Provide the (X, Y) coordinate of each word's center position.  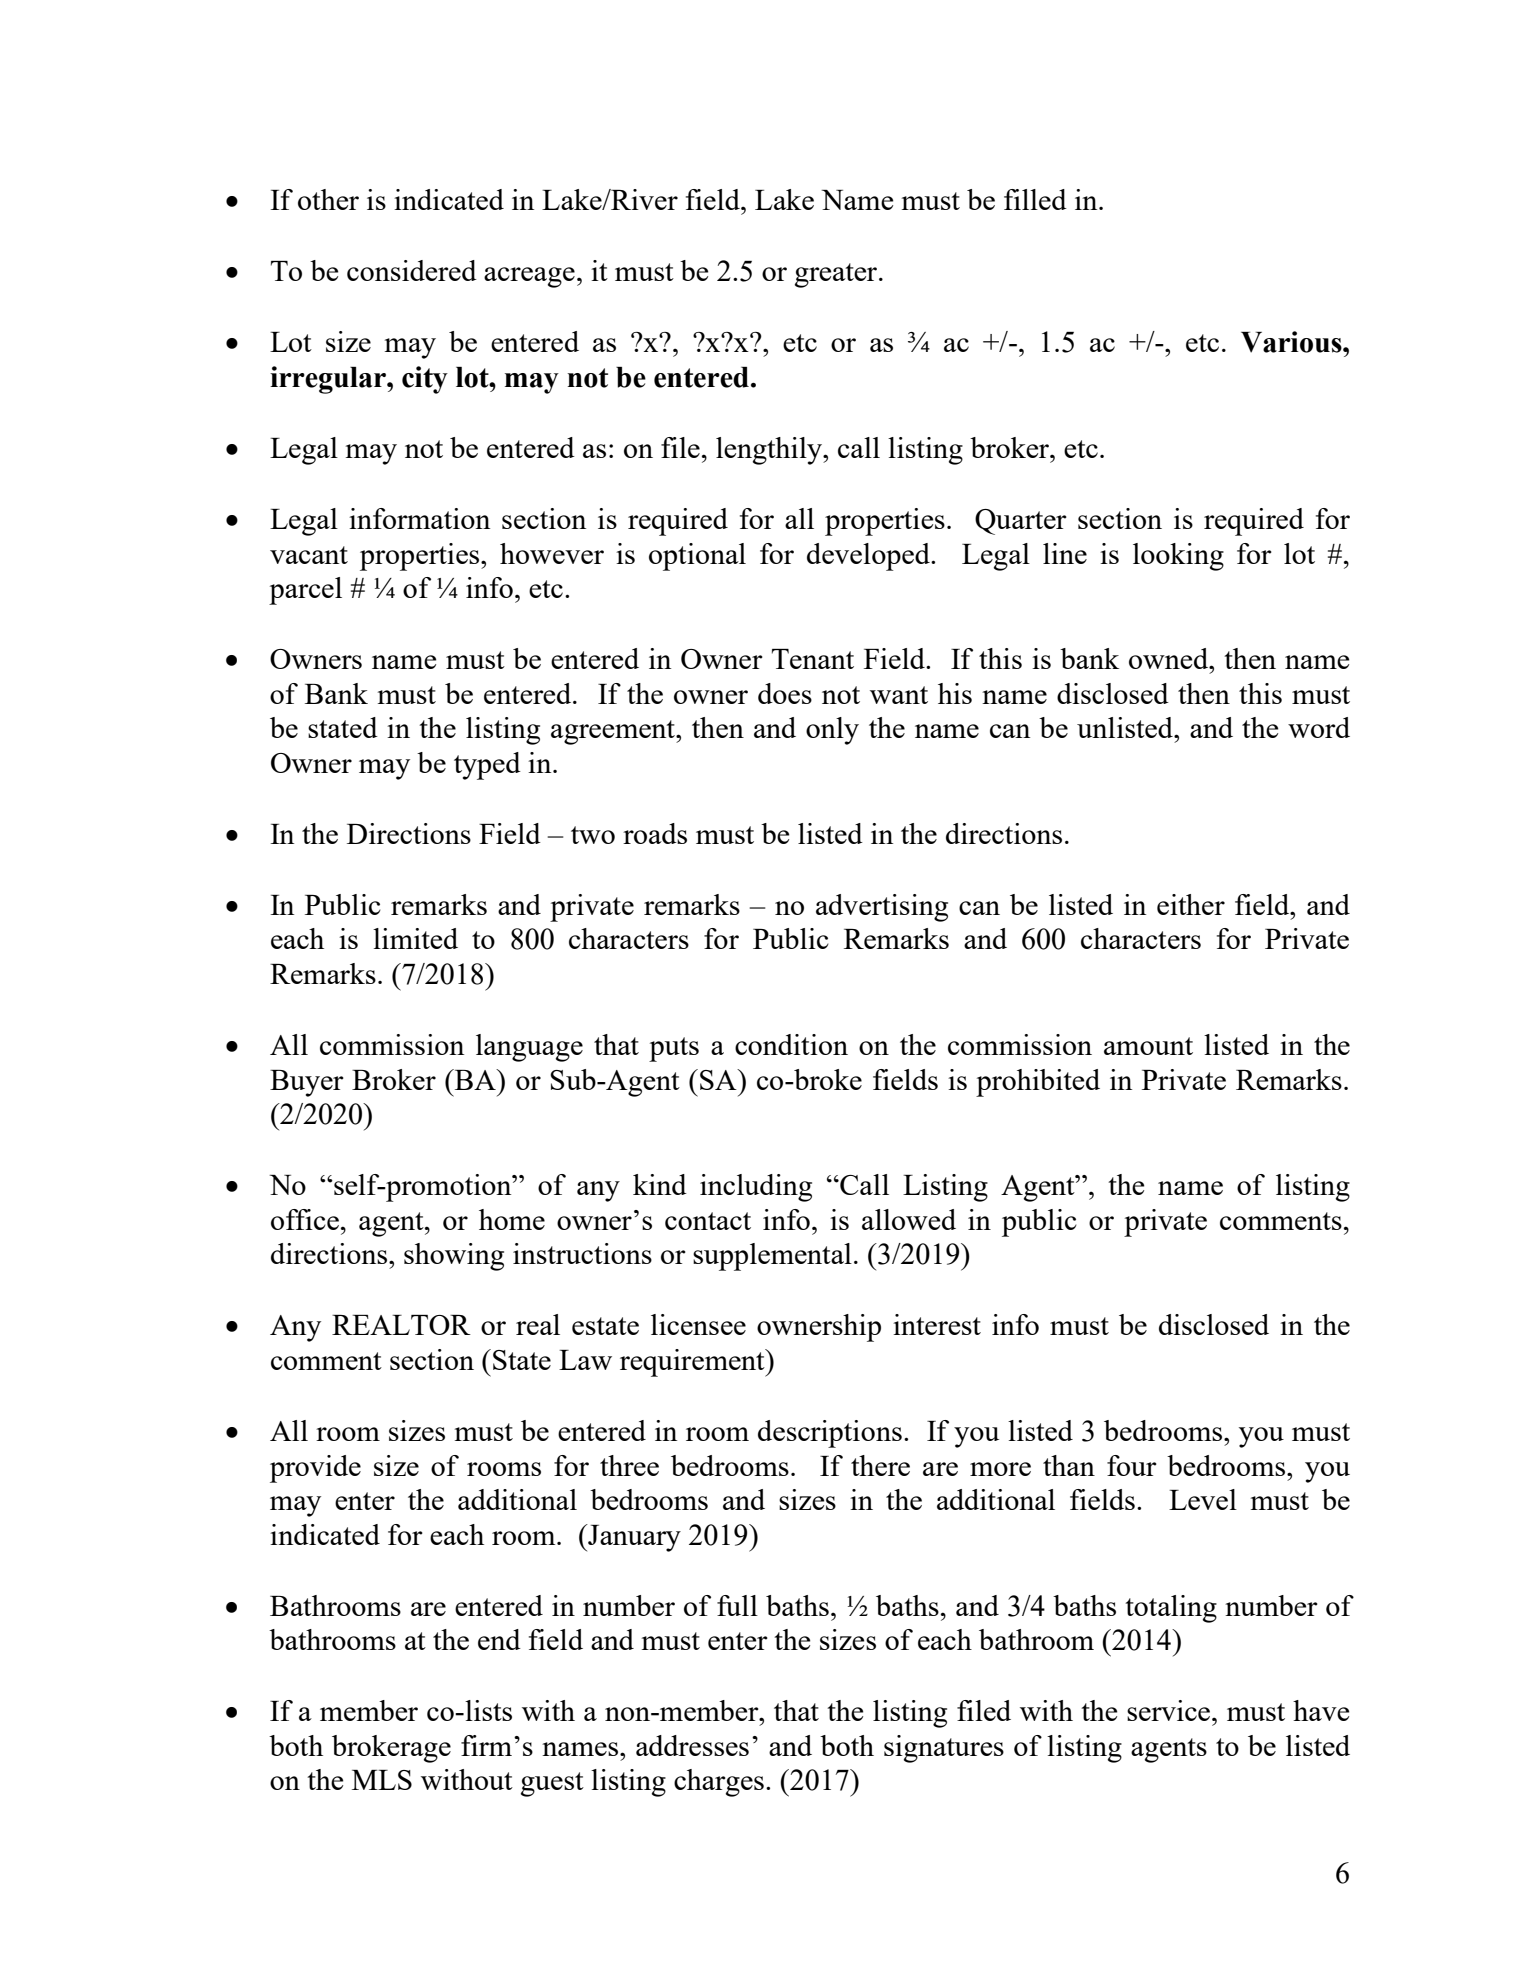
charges (719, 1783)
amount (1148, 1046)
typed (487, 766)
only (832, 731)
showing (454, 1257)
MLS (382, 1780)
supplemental (772, 1257)
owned (1170, 658)
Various (1292, 342)
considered (412, 270)
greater (837, 275)
